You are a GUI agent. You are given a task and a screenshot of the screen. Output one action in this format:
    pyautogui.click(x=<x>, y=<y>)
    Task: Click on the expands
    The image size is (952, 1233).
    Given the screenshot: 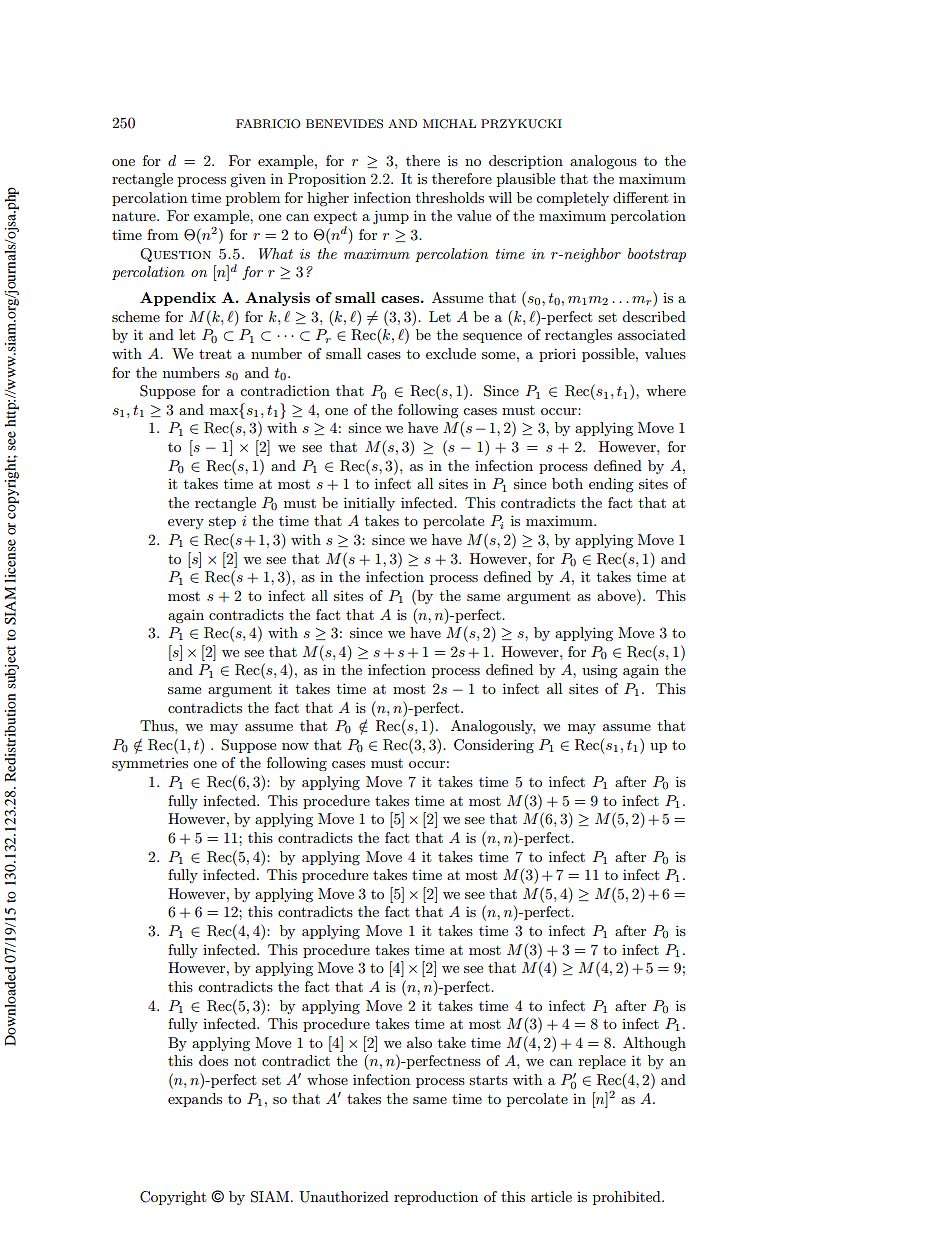 What is the action you would take?
    pyautogui.click(x=195, y=1100)
